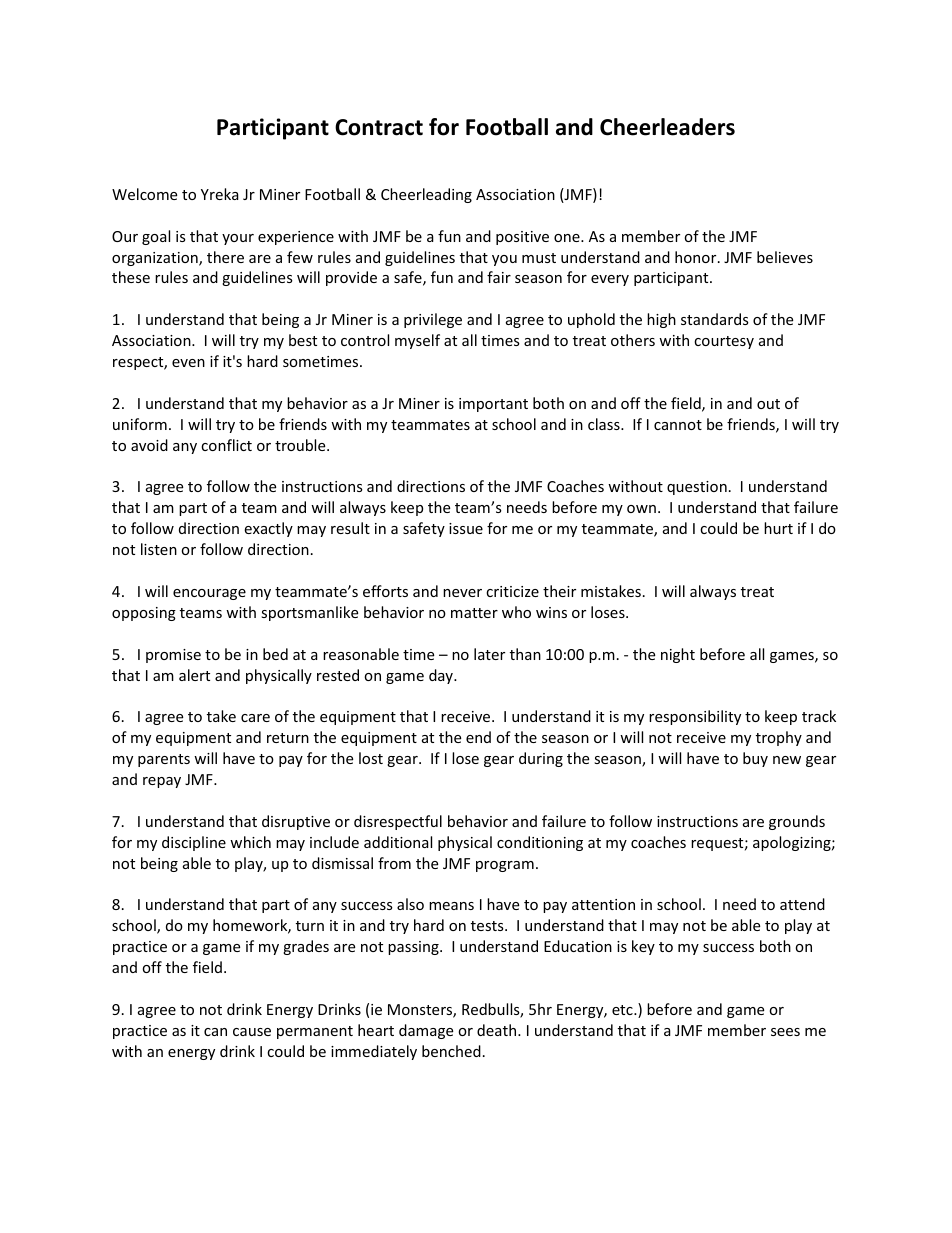 The height and width of the document is (1233, 952). Describe the element at coordinates (785, 1032) in the document. I see `sees` at that location.
